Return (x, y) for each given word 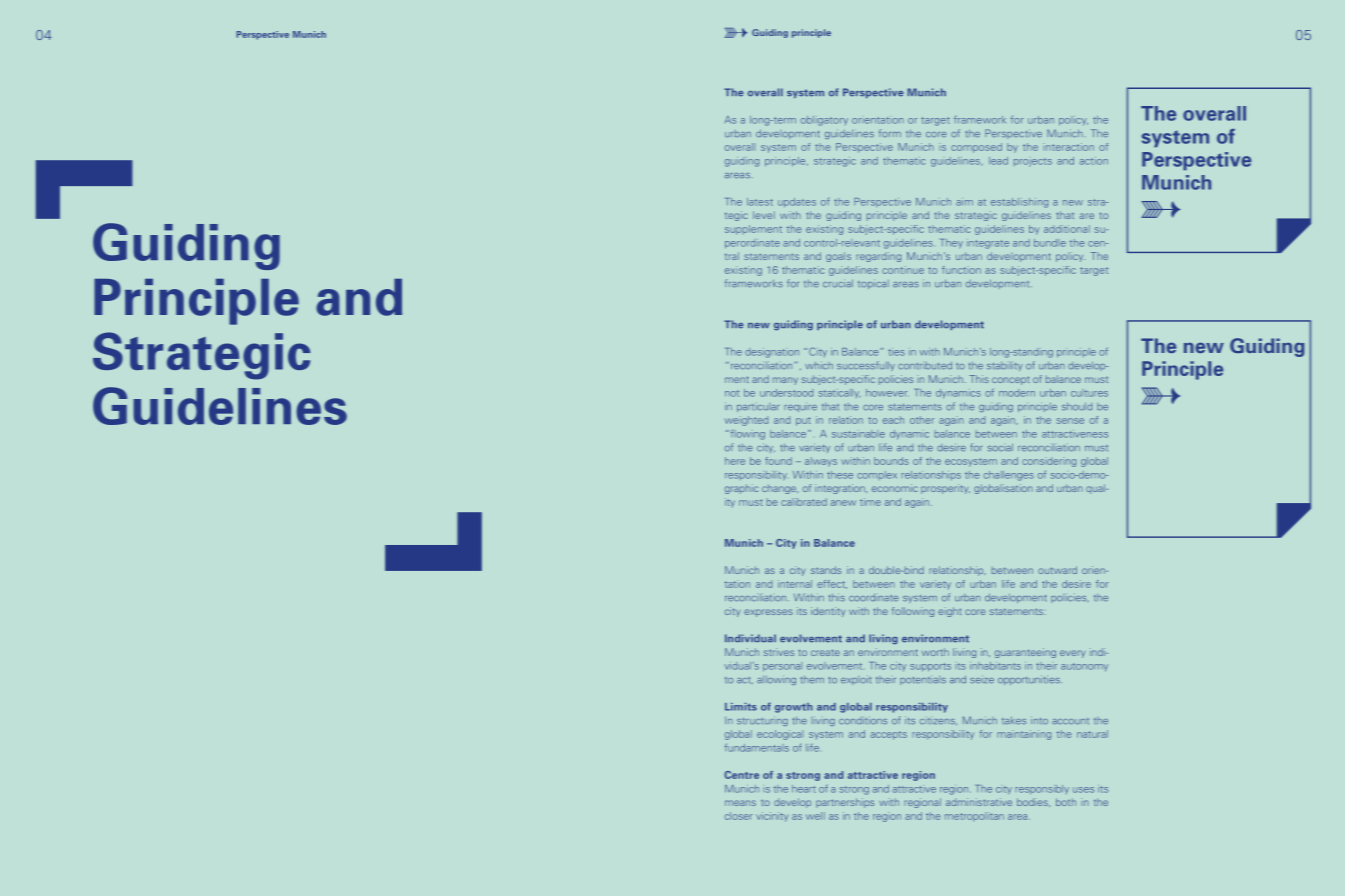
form (890, 133)
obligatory (824, 121)
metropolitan (974, 817)
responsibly (1042, 789)
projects (1033, 162)
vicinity (772, 817)
